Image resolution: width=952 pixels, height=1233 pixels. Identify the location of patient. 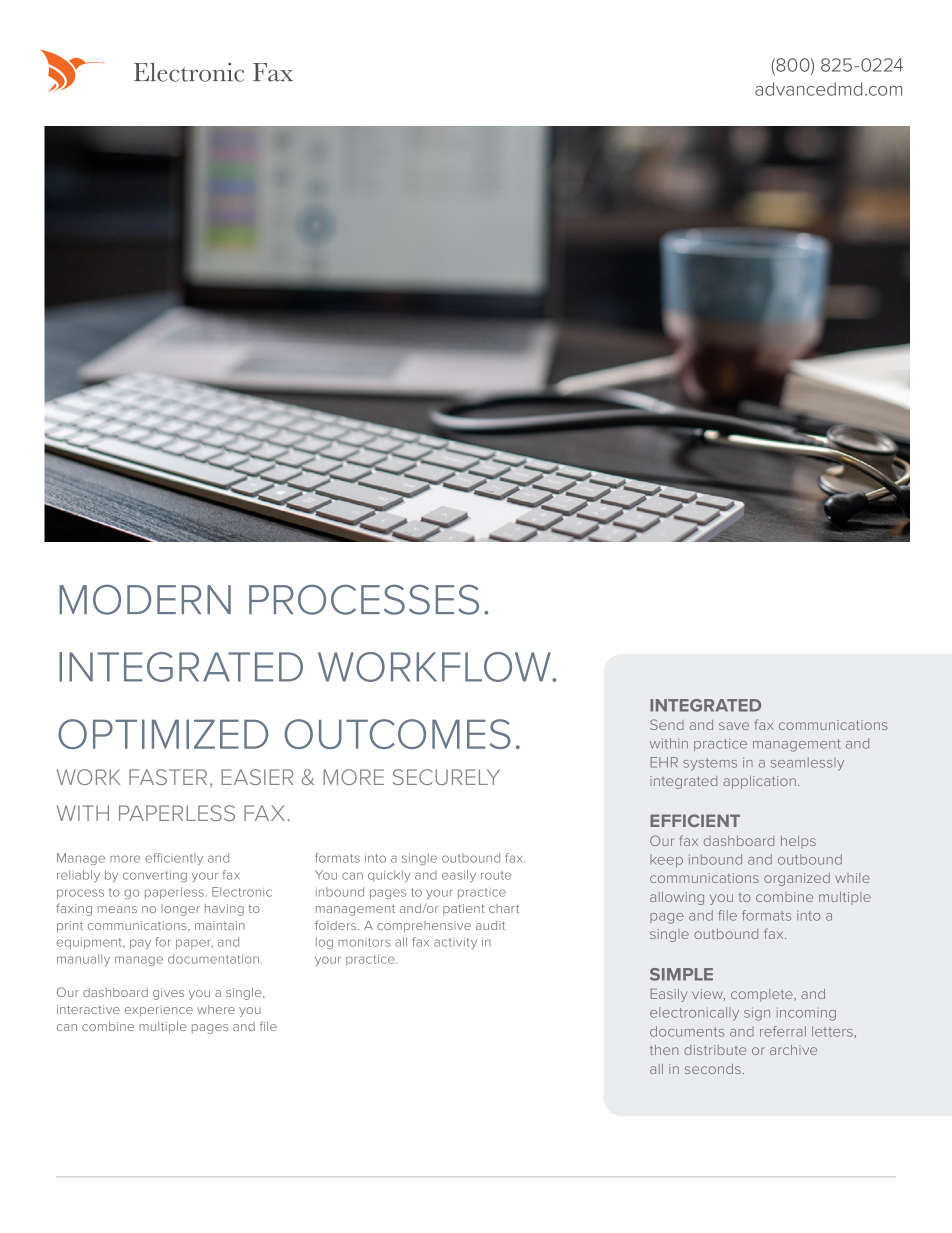
(464, 909).
